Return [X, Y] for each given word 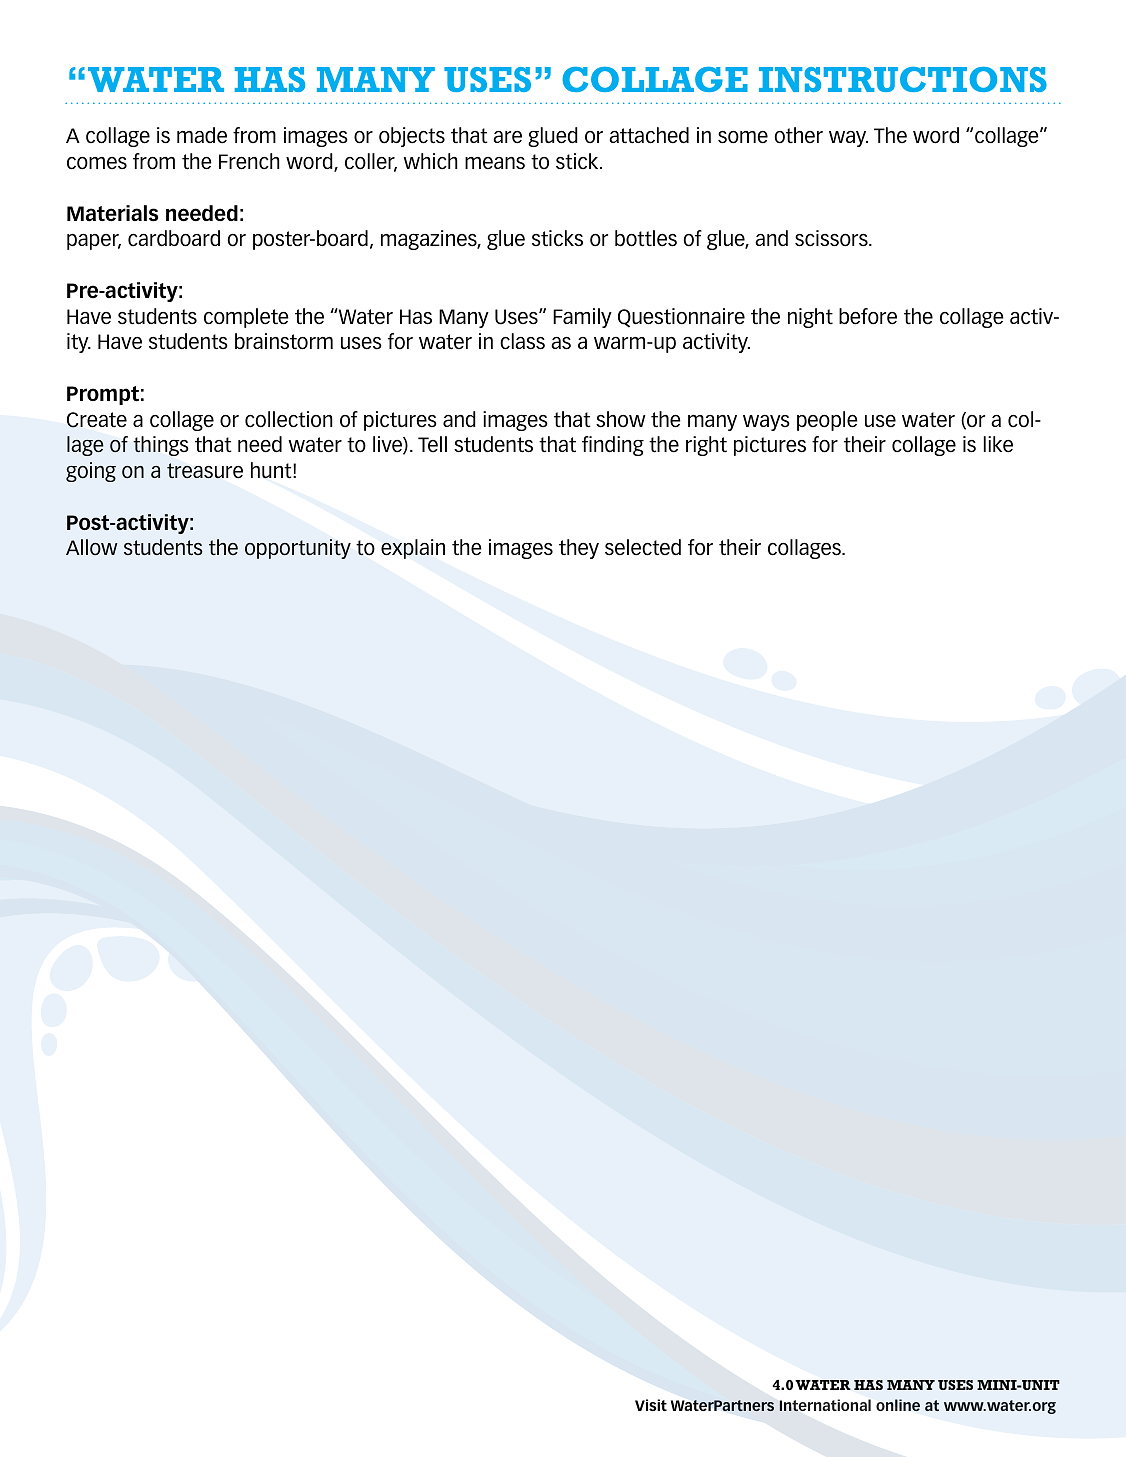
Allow [92, 547]
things [161, 446]
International [825, 1405]
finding [613, 446]
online [898, 1405]
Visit [651, 1405]
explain [413, 549]
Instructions [903, 79]
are [507, 137]
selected [643, 547]
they [579, 549]
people [827, 421]
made [202, 135]
